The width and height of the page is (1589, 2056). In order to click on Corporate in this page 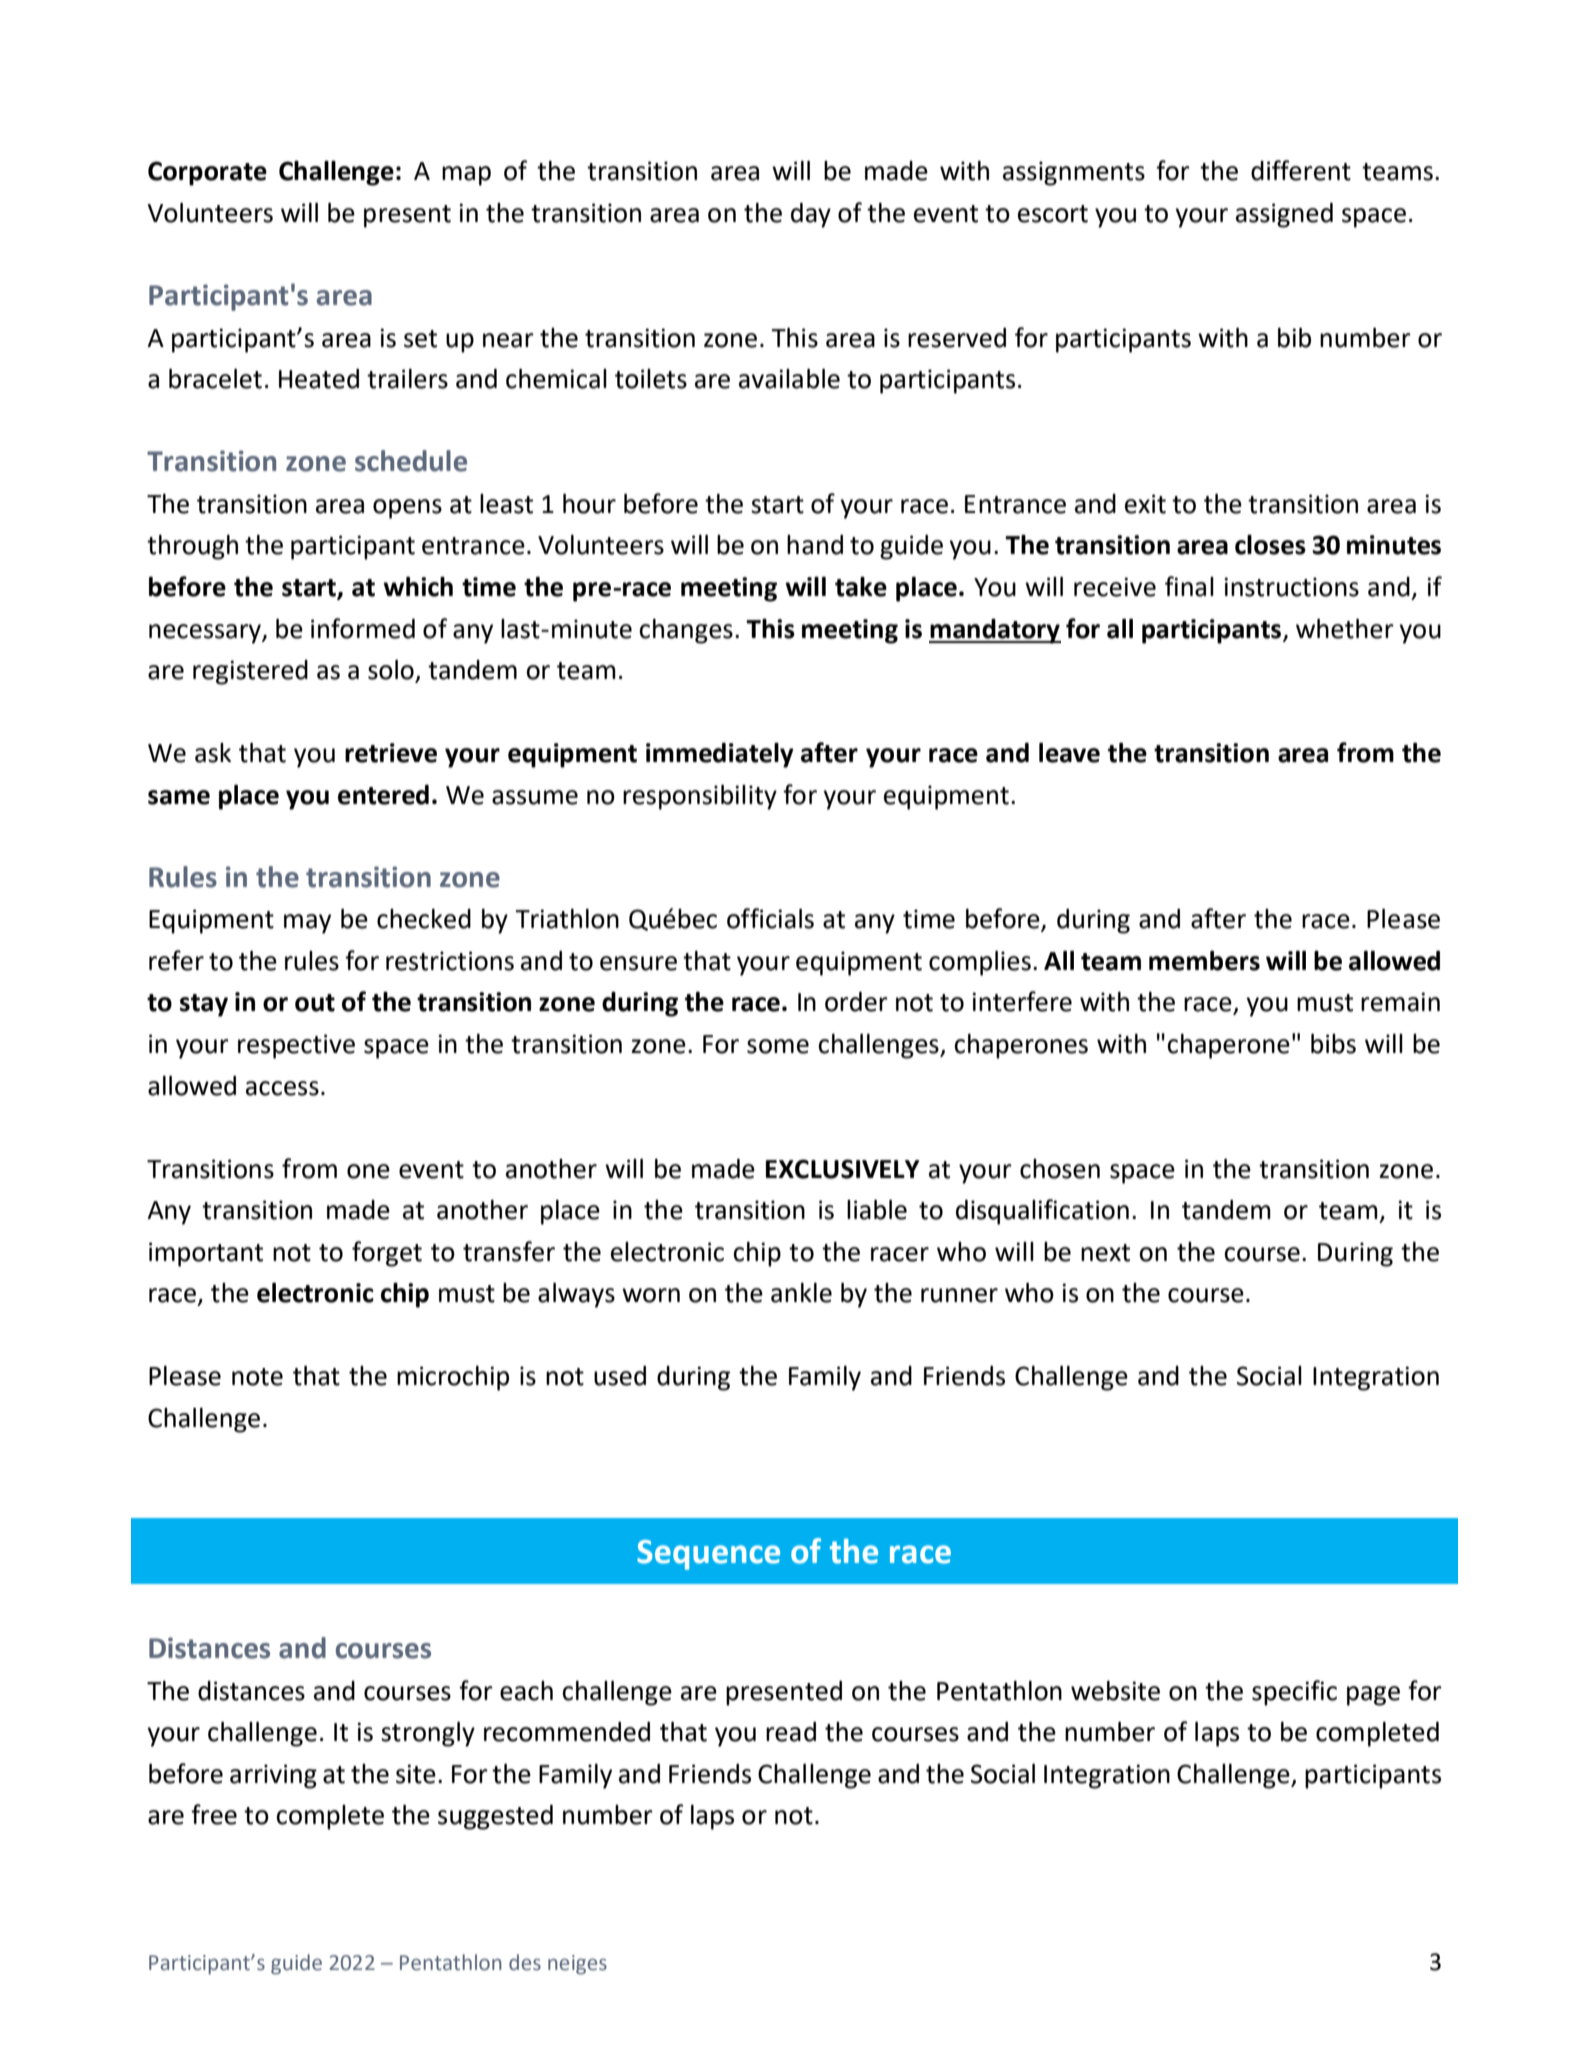, I will do `click(207, 173)`.
